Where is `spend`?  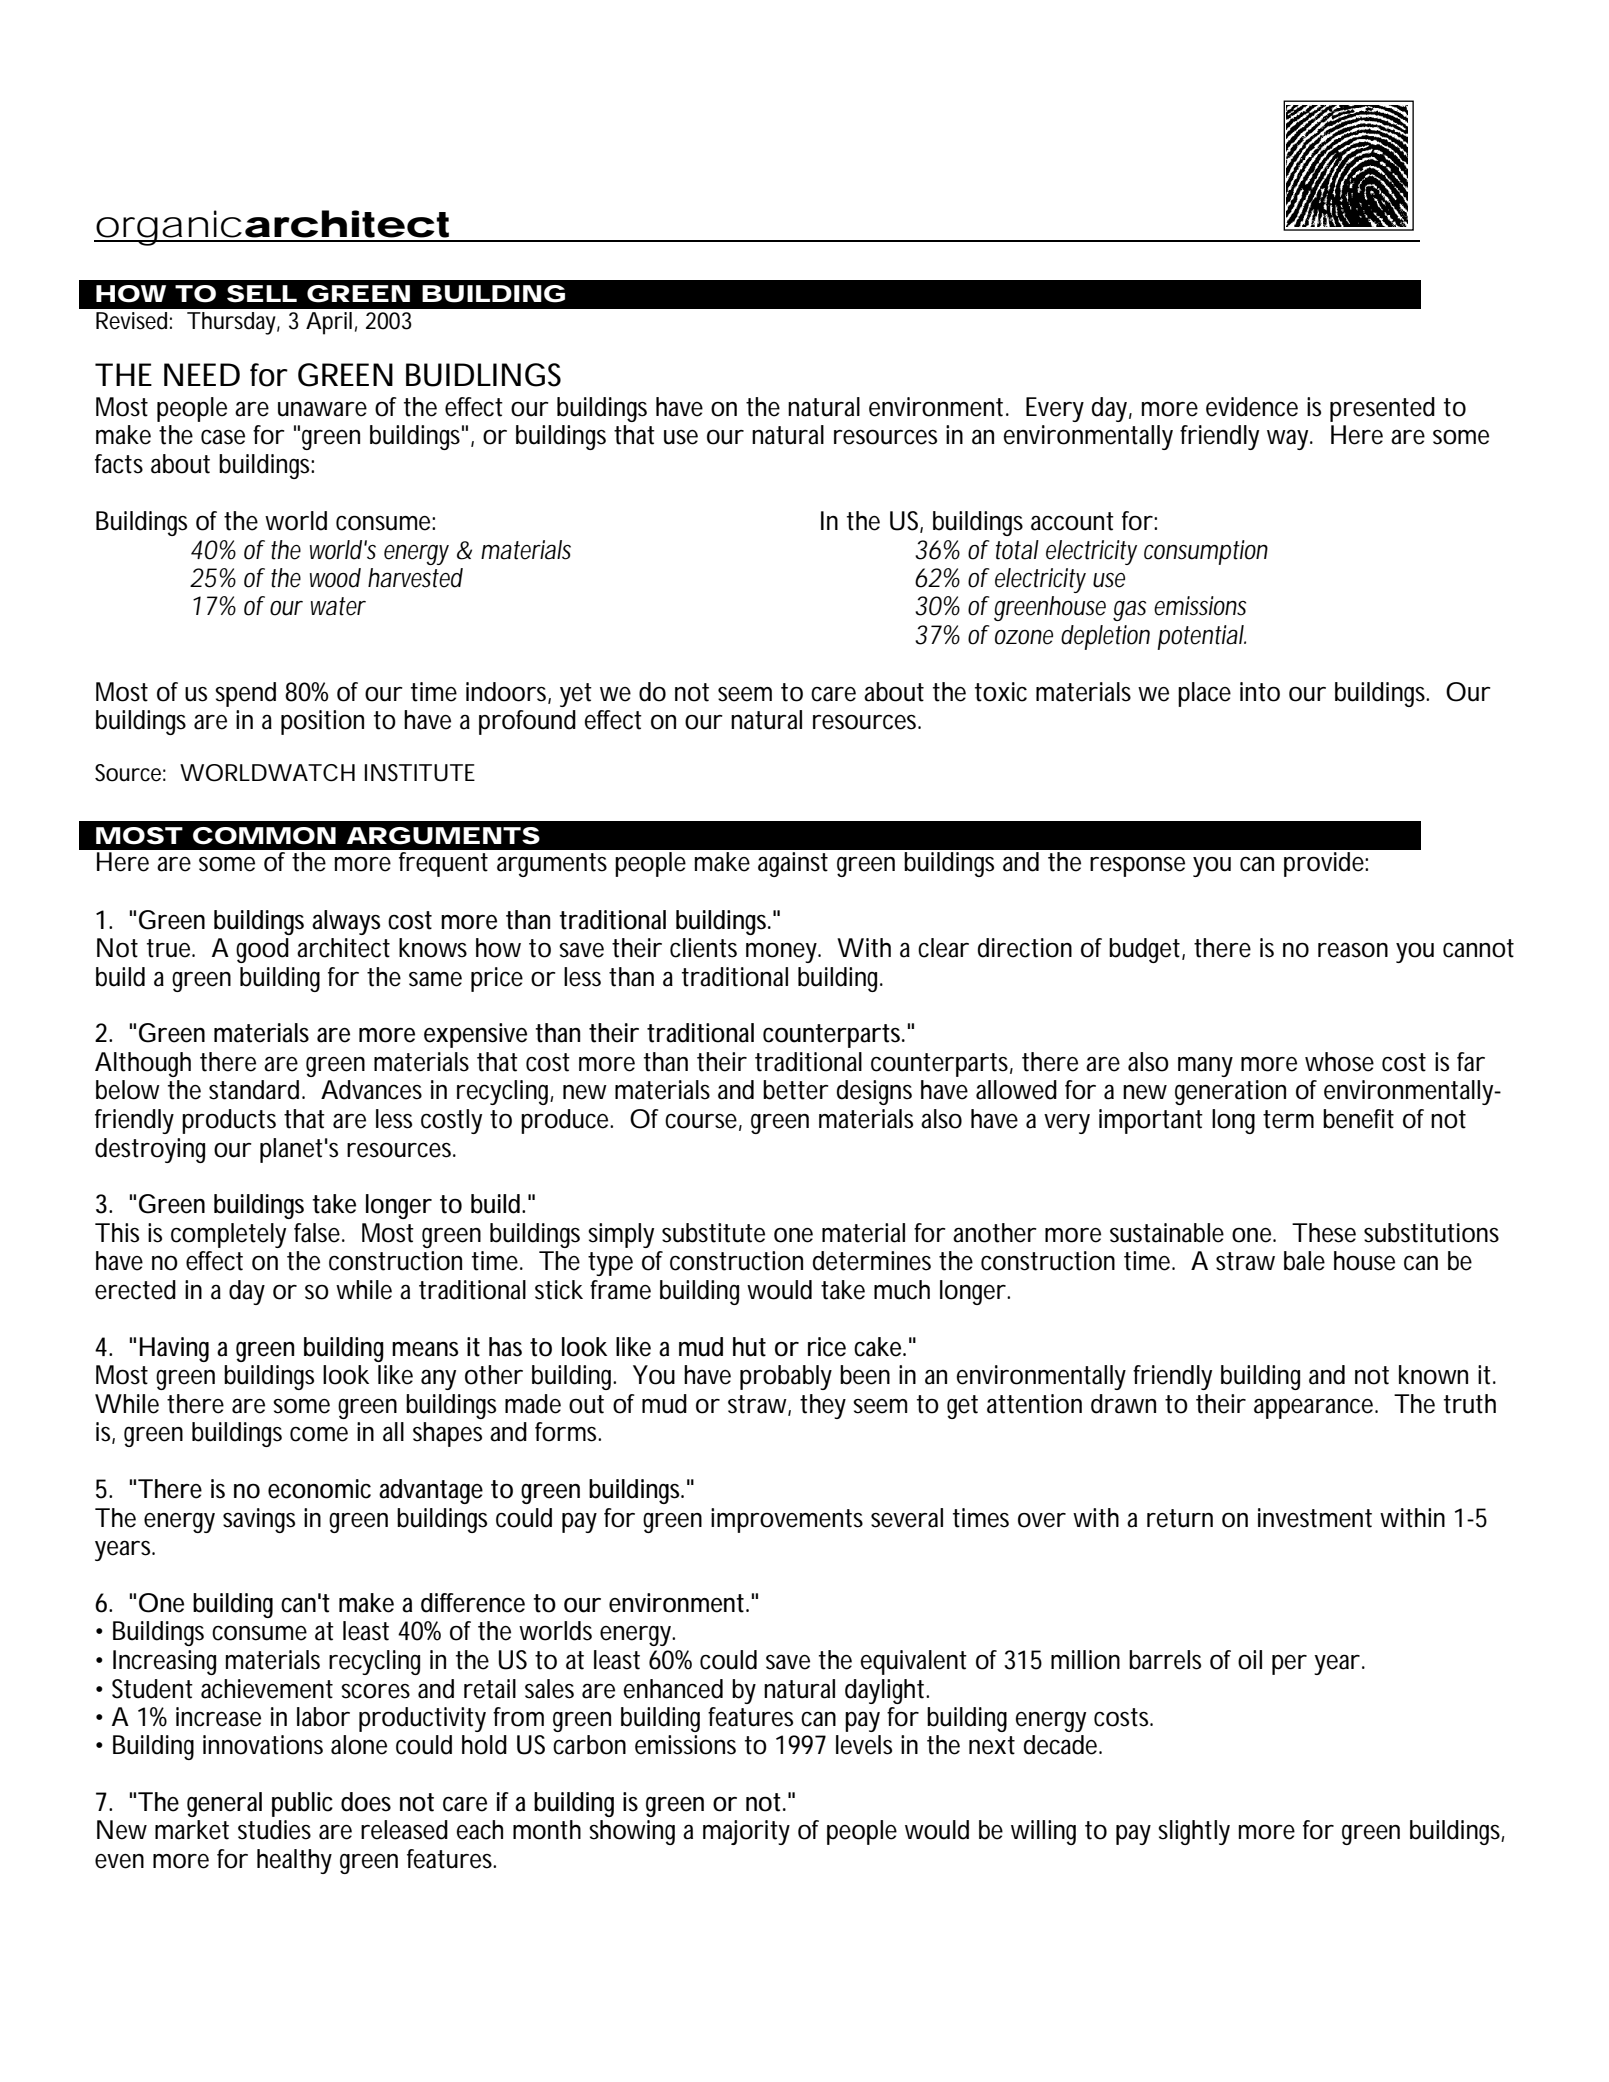 spend is located at coordinates (245, 694).
